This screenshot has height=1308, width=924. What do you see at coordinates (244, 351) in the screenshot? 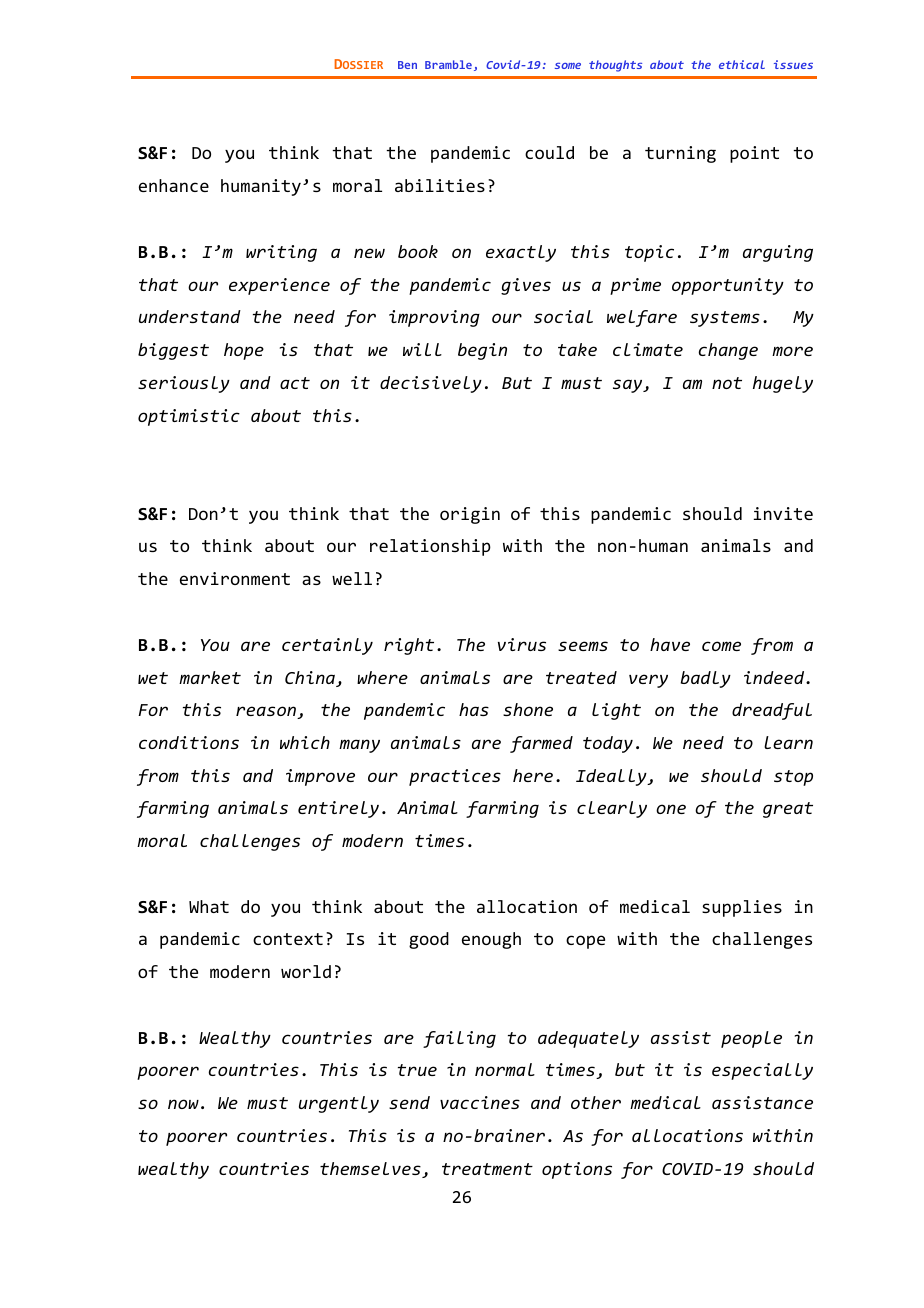
I see `hope` at bounding box center [244, 351].
